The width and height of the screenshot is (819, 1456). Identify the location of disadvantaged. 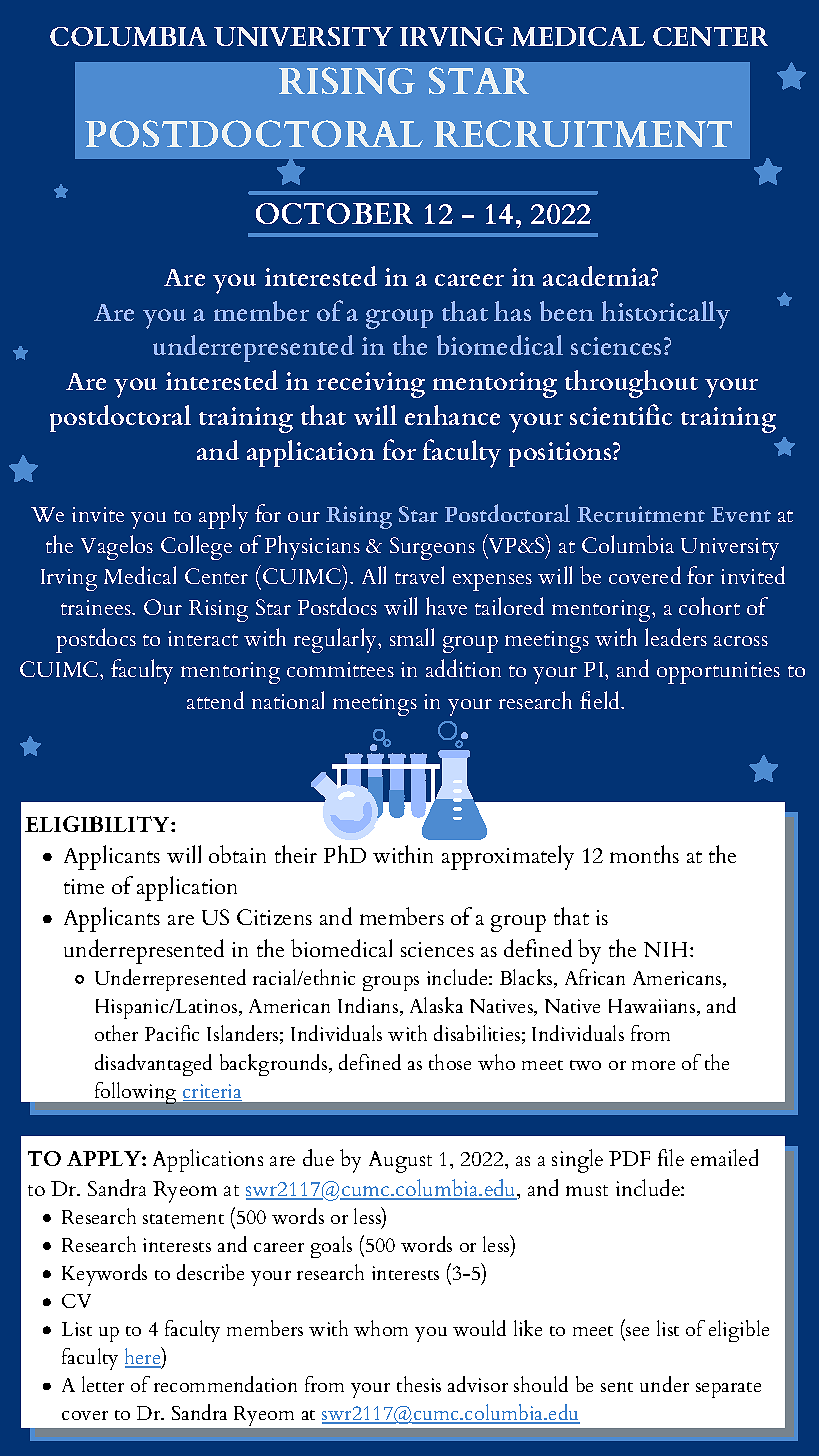
(153, 1065).
